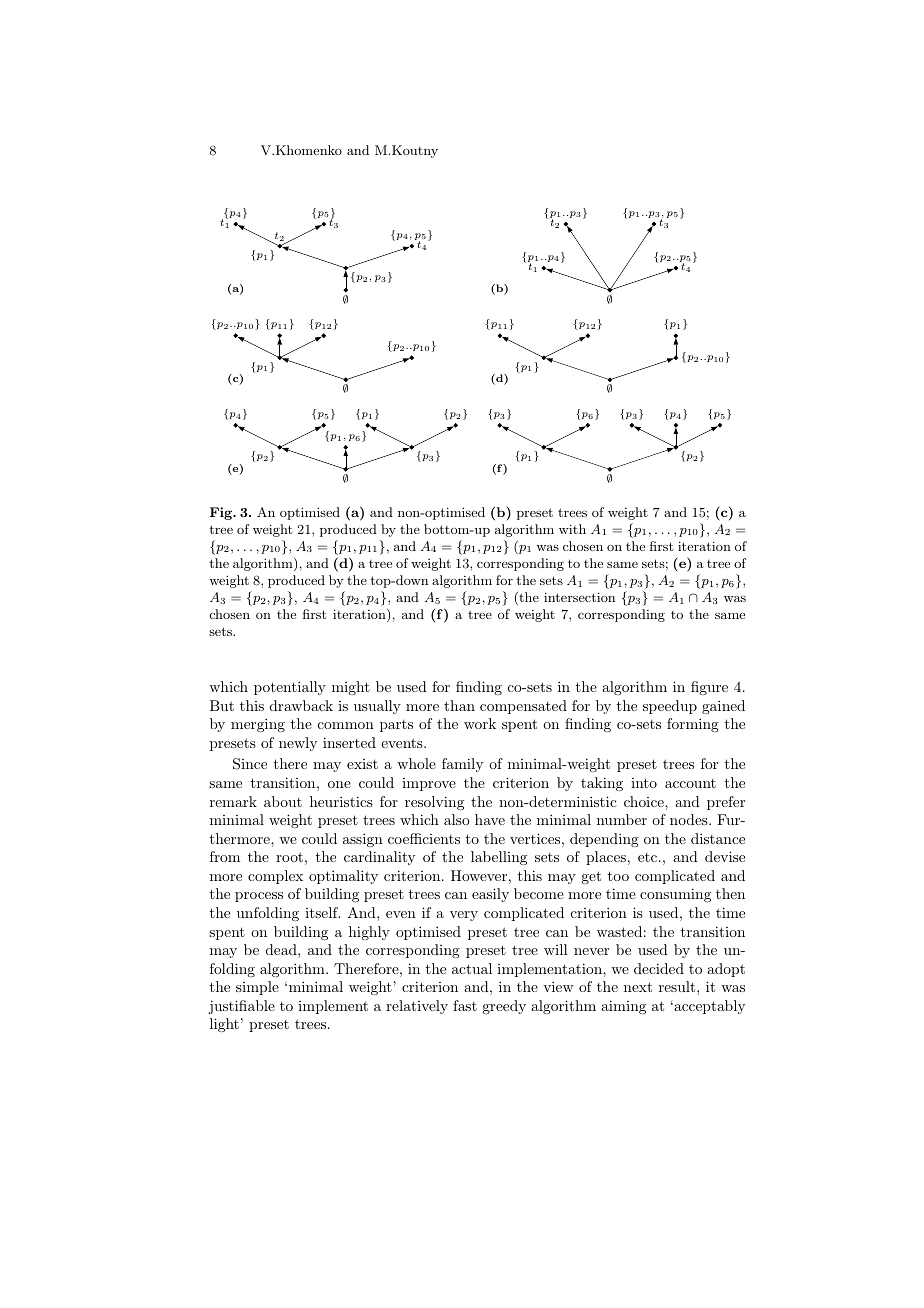 The image size is (924, 1308). I want to click on than, so click(459, 705).
